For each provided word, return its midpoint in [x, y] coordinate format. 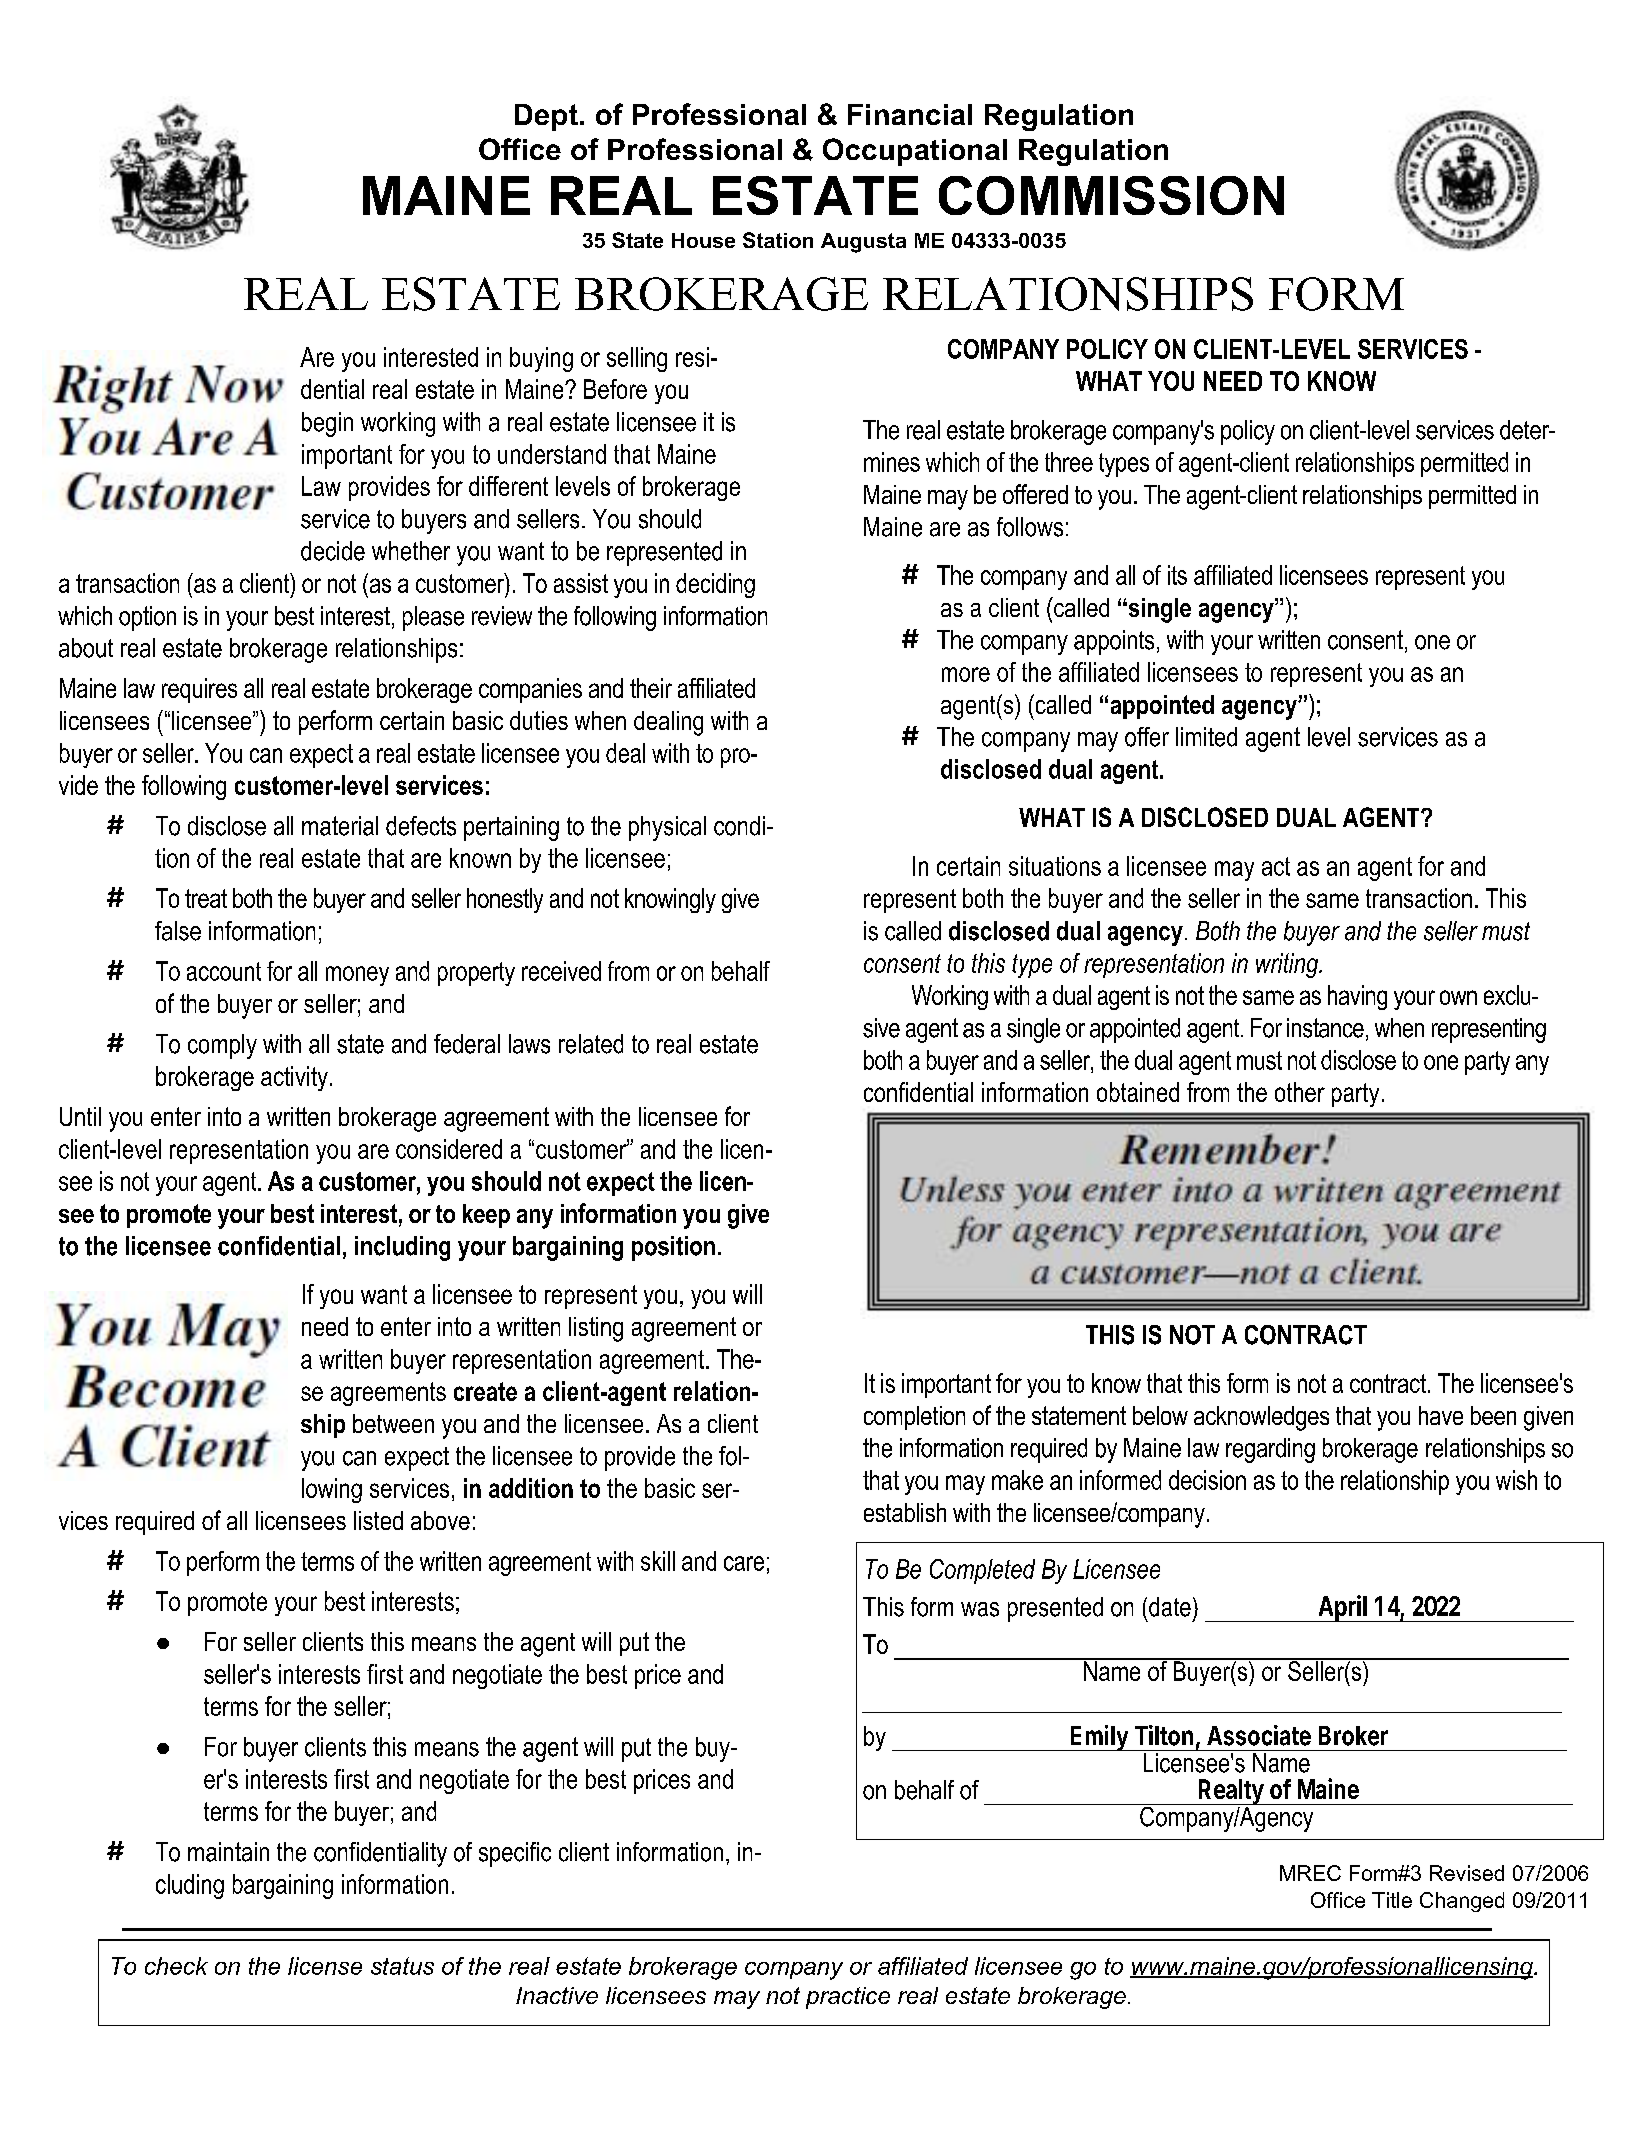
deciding [715, 585]
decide [333, 551]
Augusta [863, 243]
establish [905, 1512]
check [176, 1966]
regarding [1270, 1450]
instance [1325, 1028]
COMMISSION [1111, 195]
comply [222, 1046]
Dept [546, 117]
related [591, 1044]
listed [378, 1520]
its [1177, 575]
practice [848, 1998]
